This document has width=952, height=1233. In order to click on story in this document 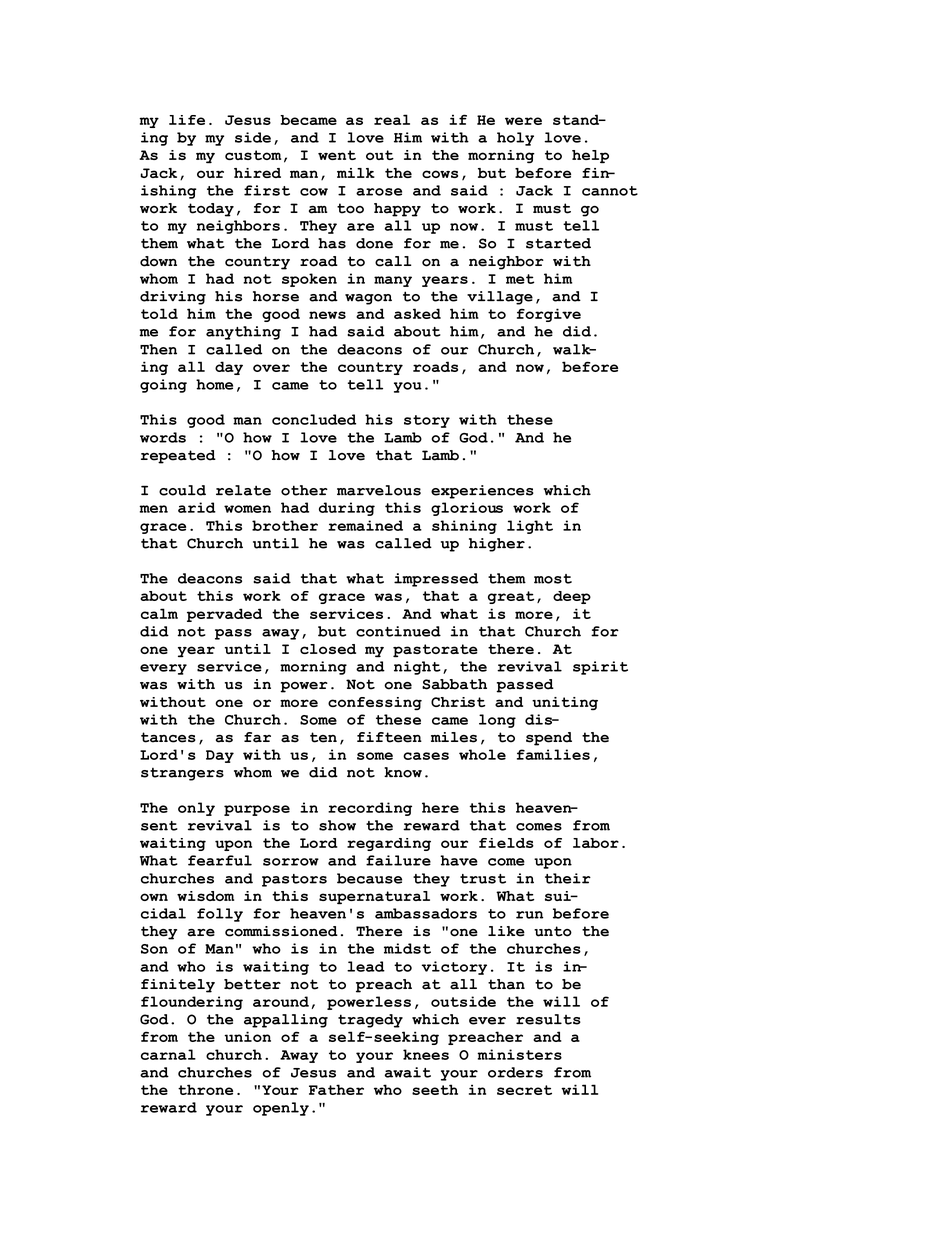, I will do `click(427, 421)`.
